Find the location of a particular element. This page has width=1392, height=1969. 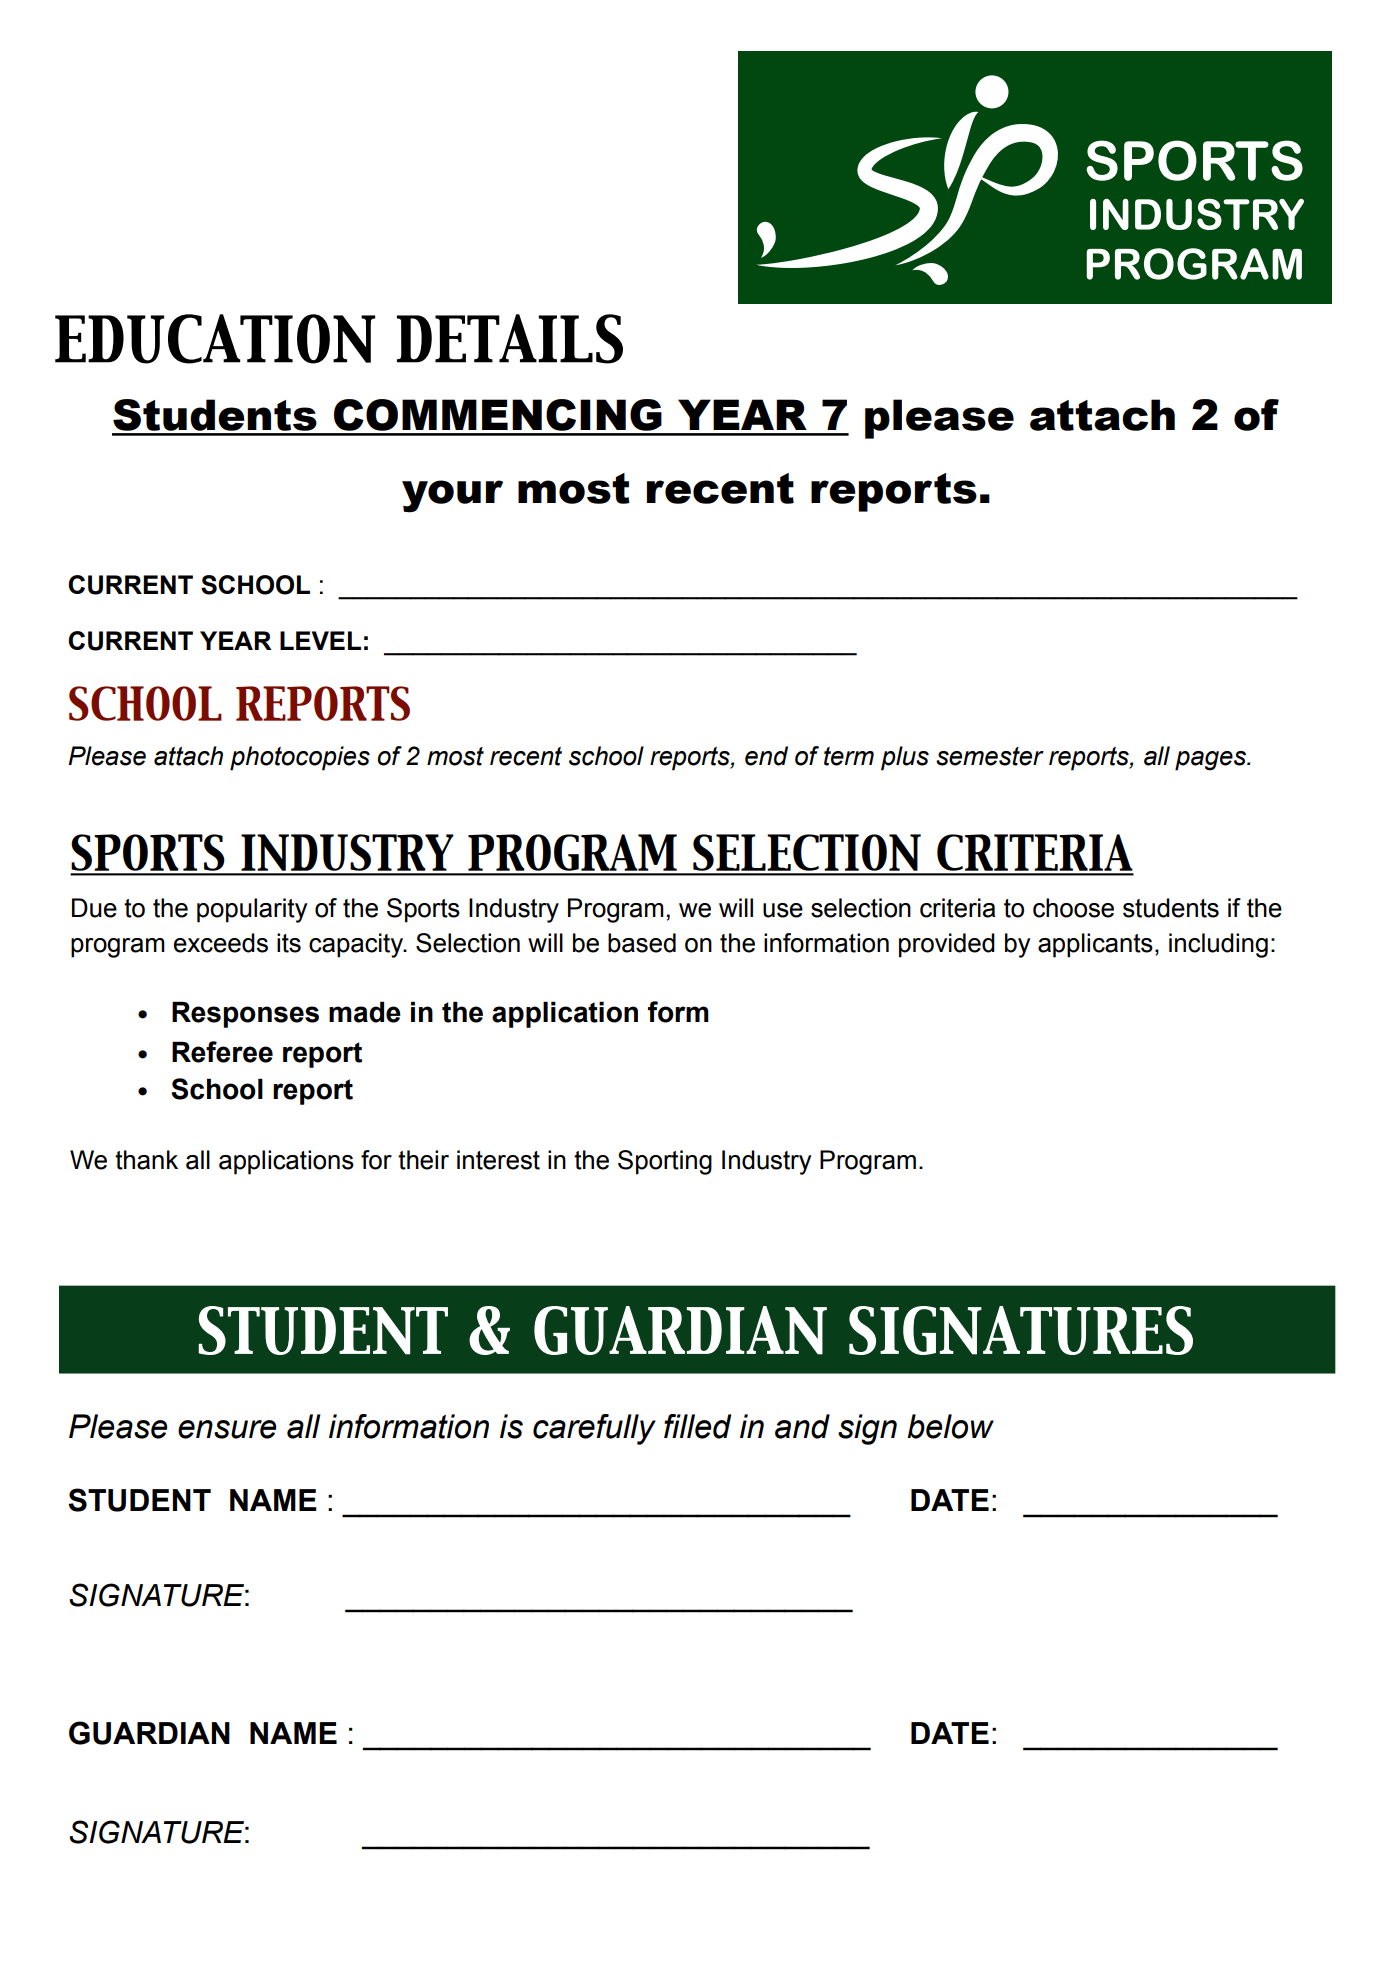

ensure is located at coordinates (227, 1429).
